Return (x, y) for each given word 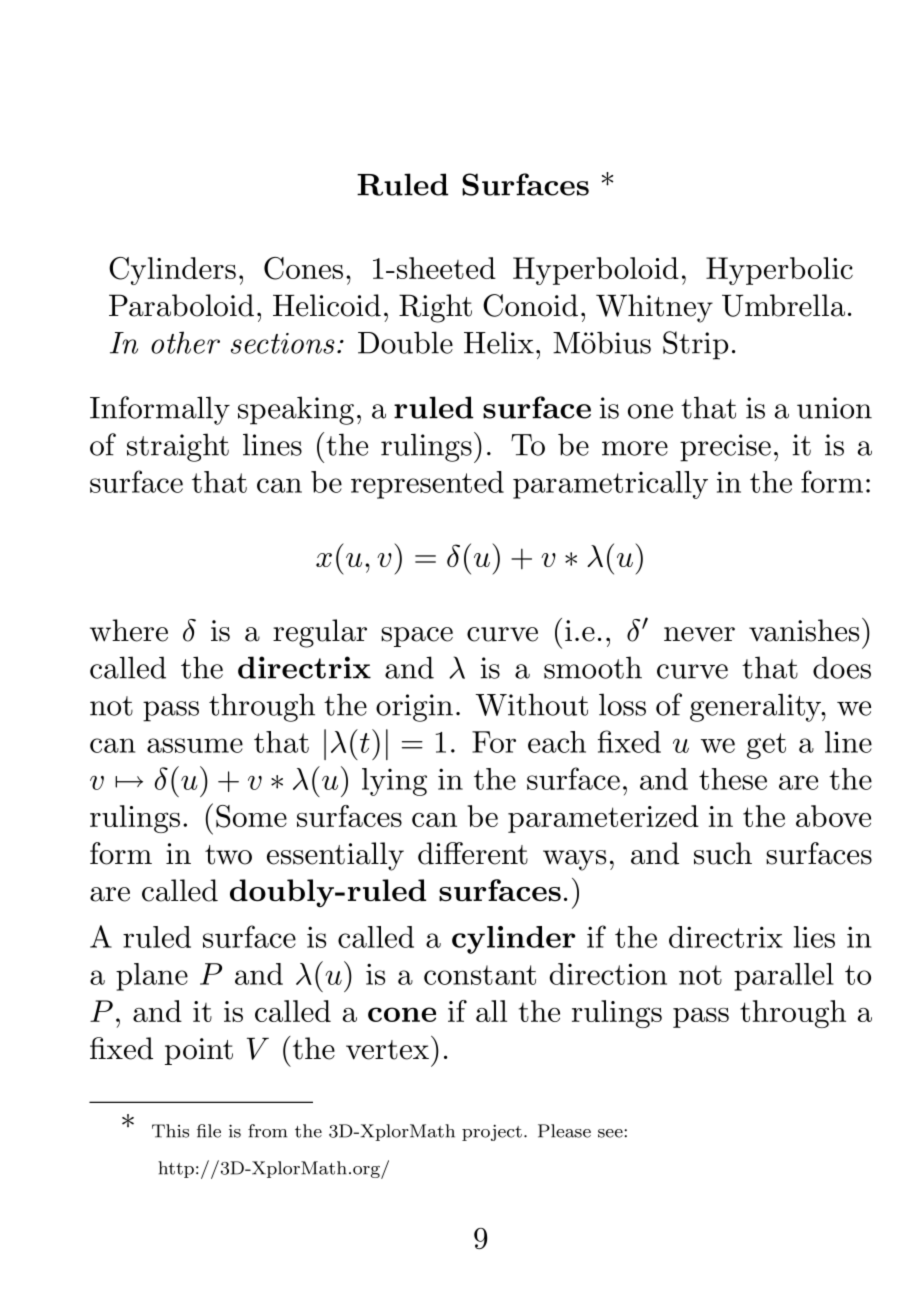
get (766, 746)
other (185, 342)
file (209, 1131)
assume (195, 745)
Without (532, 704)
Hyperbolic (779, 271)
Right (435, 308)
